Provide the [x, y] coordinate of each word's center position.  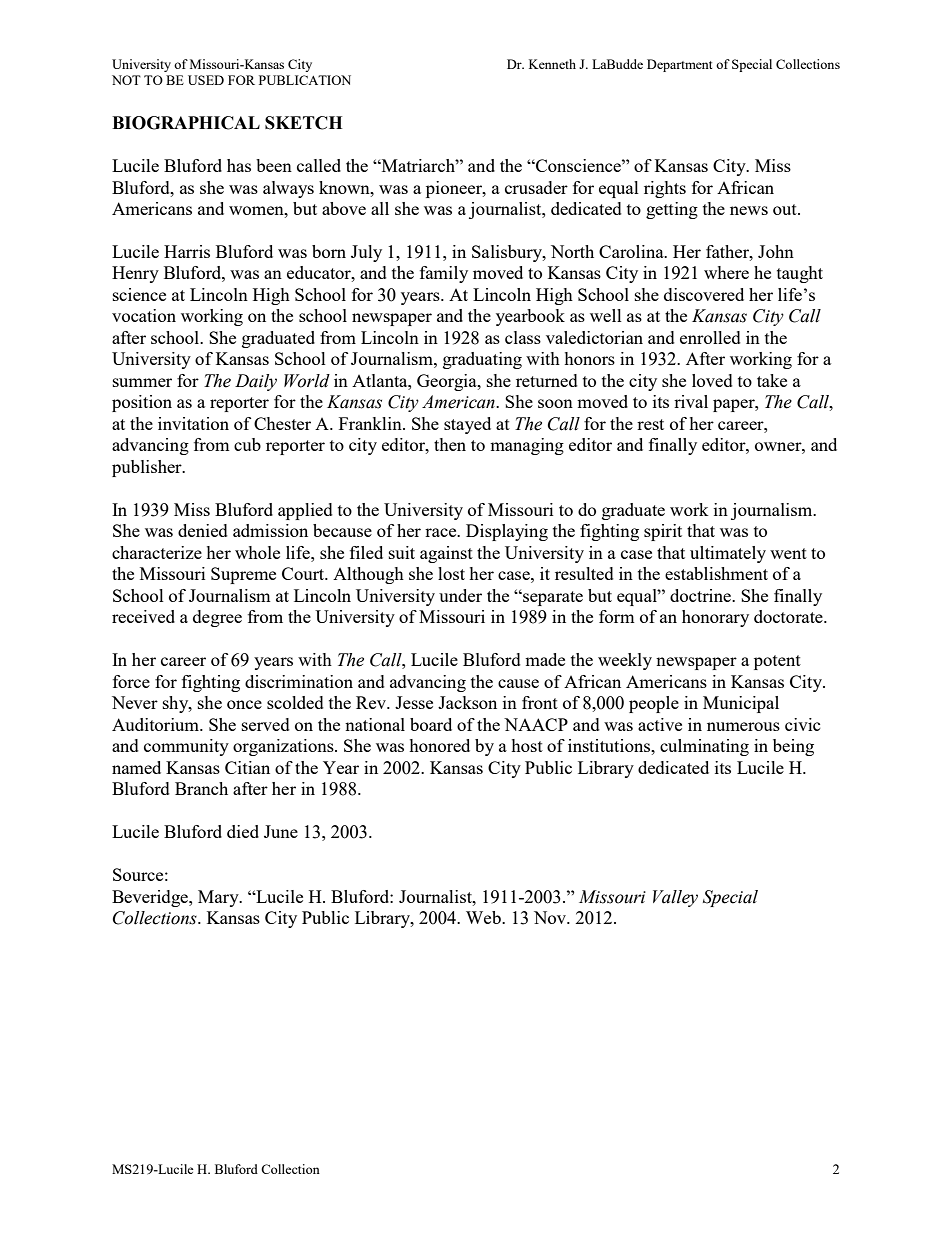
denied [203, 530]
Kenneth [552, 64]
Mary [219, 898]
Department [679, 65]
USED [206, 80]
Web [484, 917]
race [442, 532]
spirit [663, 532]
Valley [675, 898]
